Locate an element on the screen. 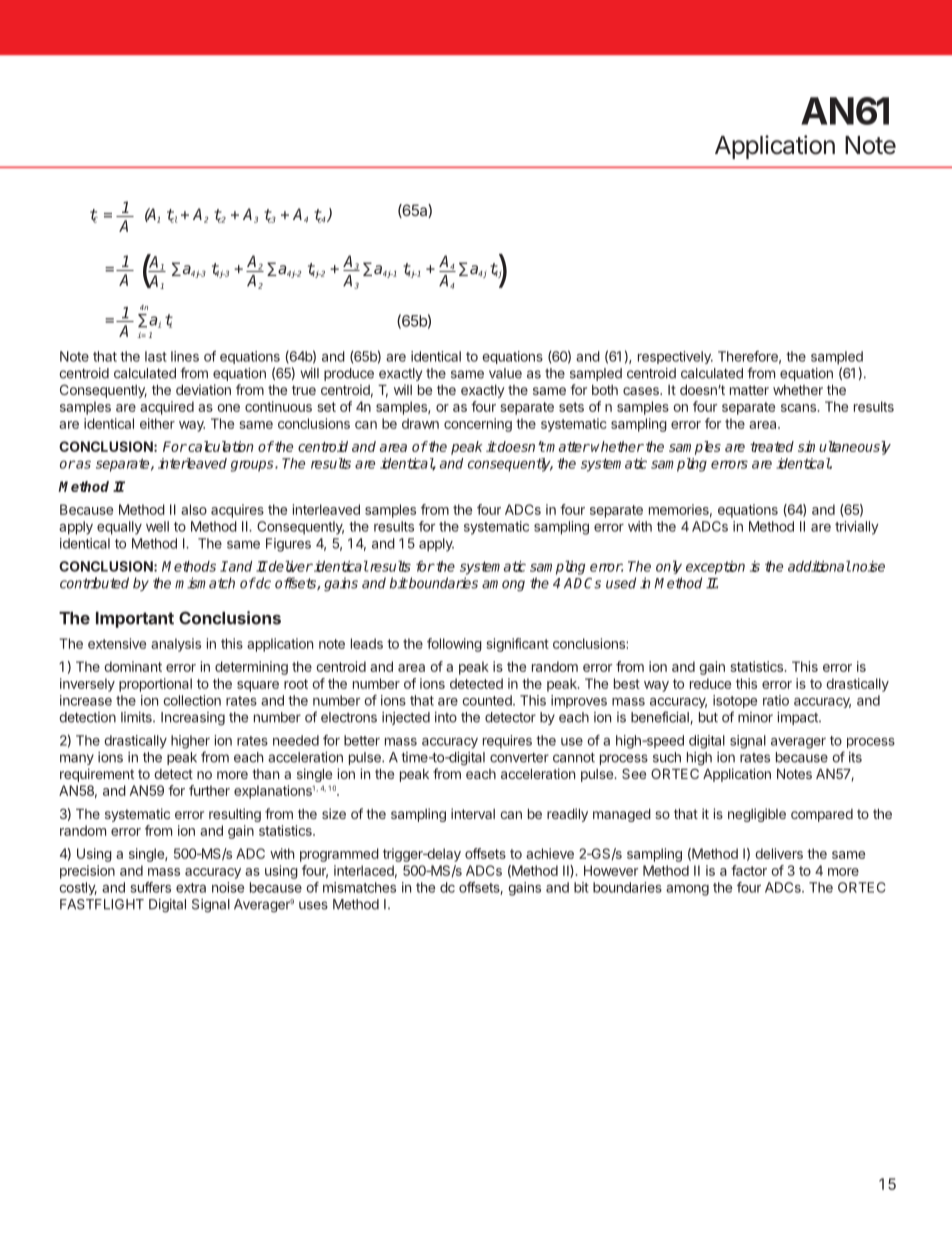 The image size is (952, 1233). well is located at coordinates (157, 526).
